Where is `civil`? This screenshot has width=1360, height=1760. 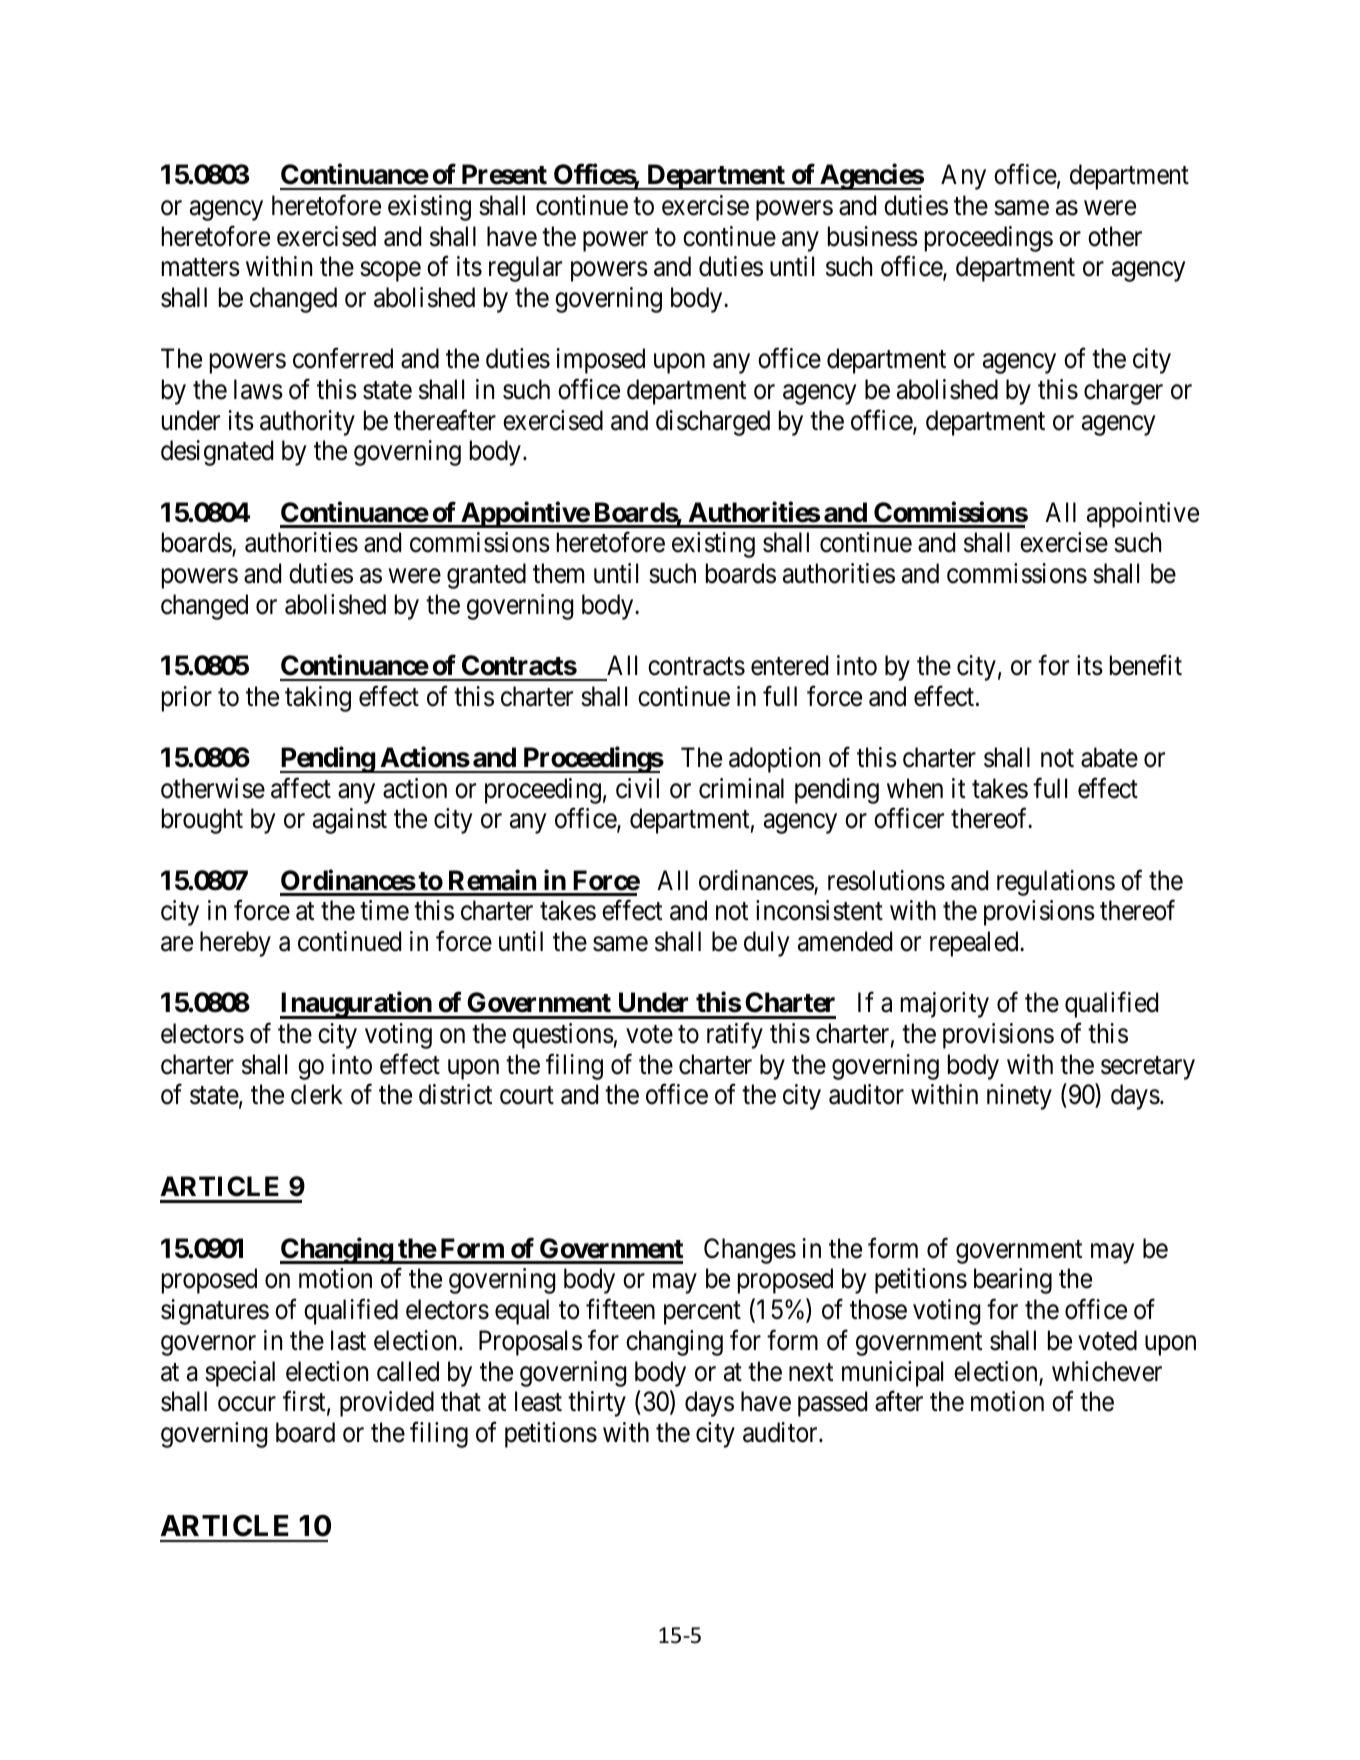
civil is located at coordinates (637, 788).
